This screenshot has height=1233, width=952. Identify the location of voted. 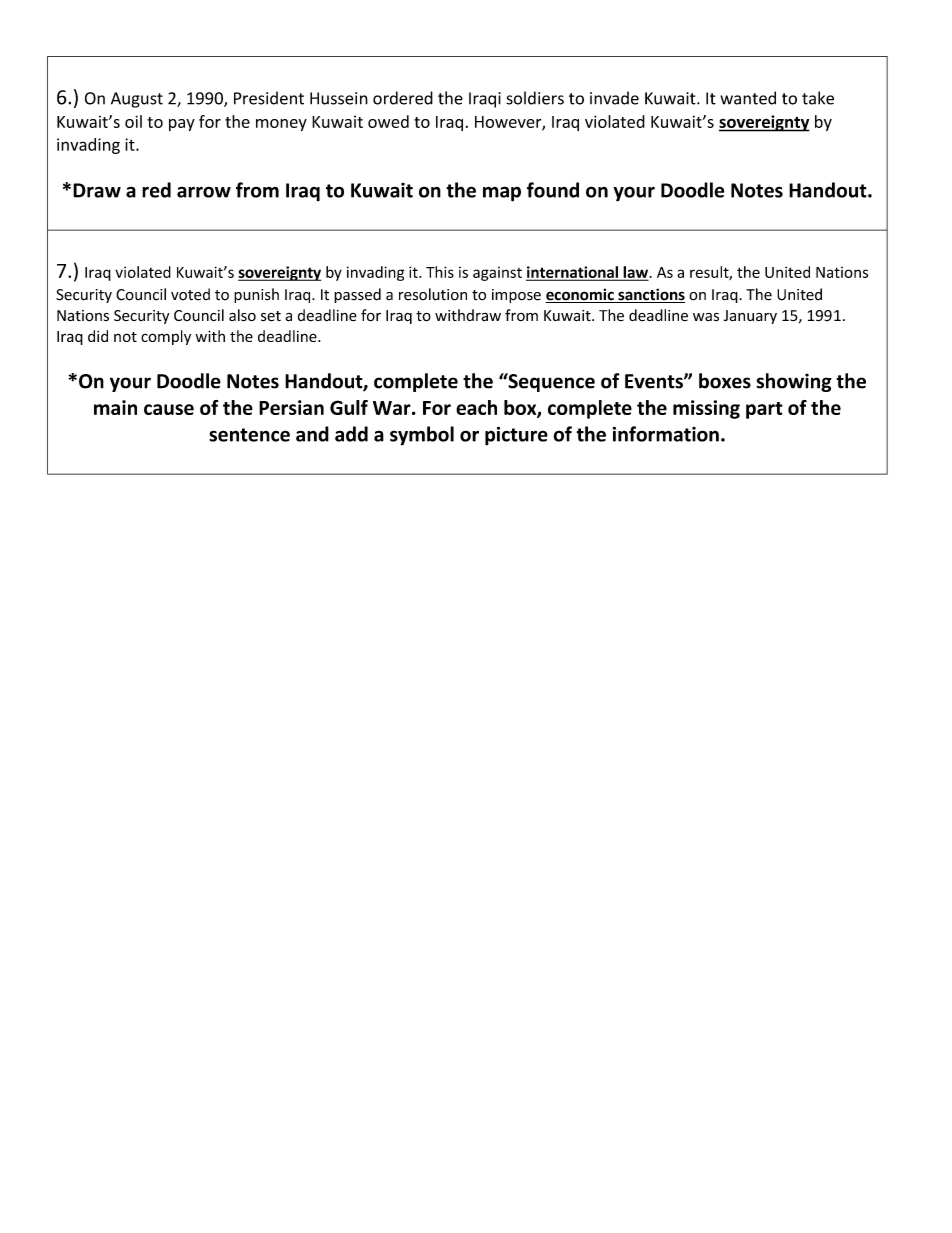
(190, 294).
